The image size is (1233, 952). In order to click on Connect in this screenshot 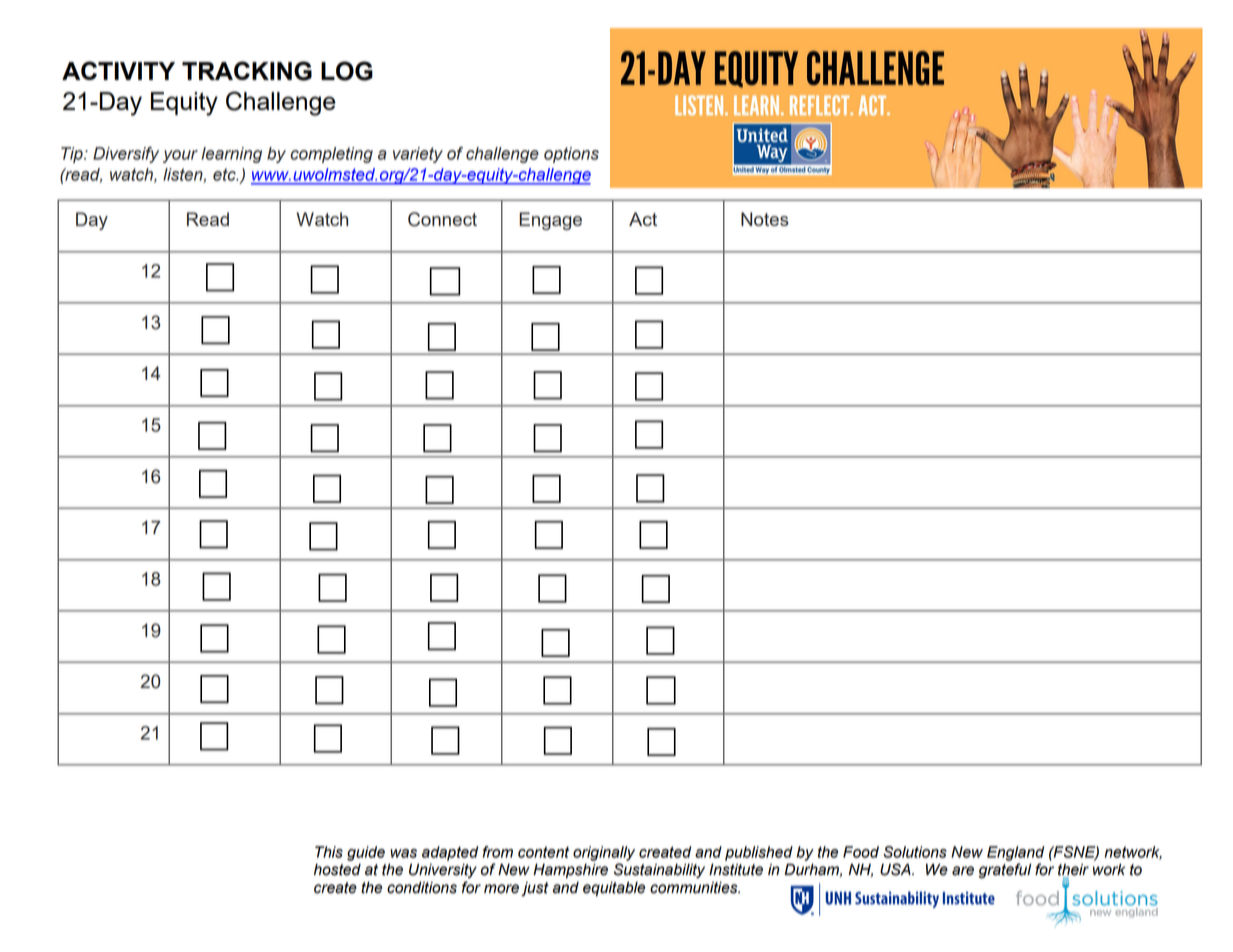, I will do `click(442, 219)`.
